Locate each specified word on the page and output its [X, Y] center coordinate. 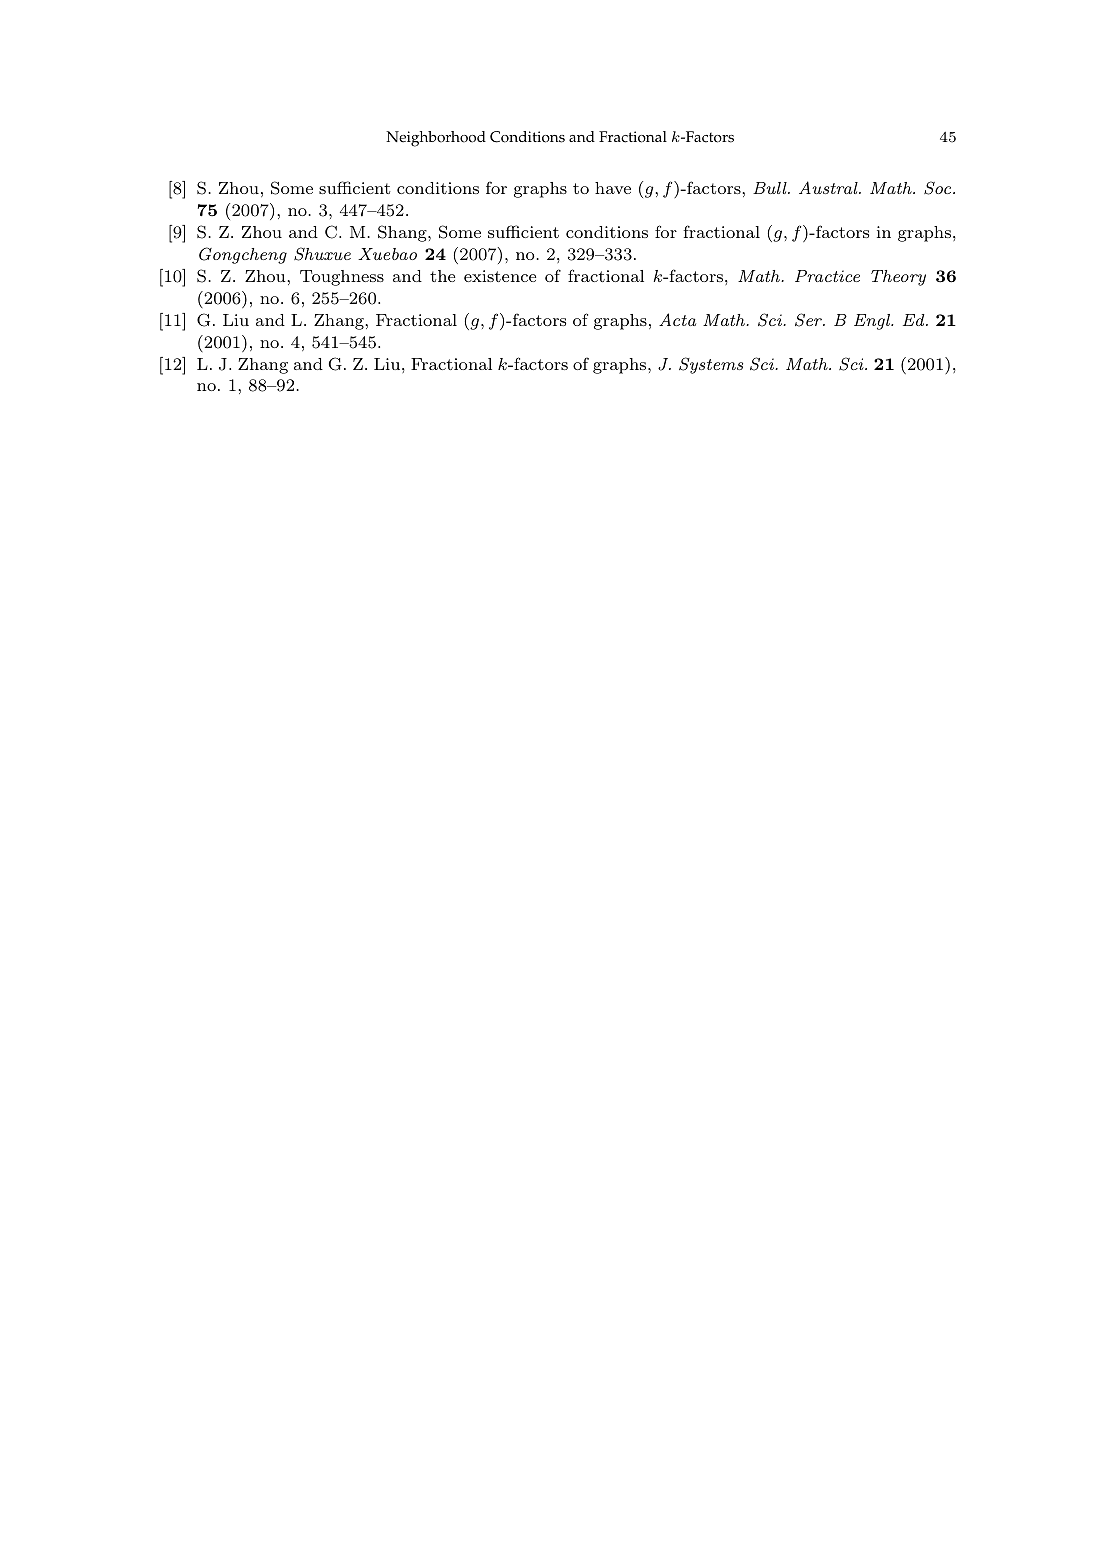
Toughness [342, 278]
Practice [827, 276]
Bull [771, 188]
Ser [809, 320]
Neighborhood [436, 139]
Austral [829, 187]
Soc [939, 188]
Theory [898, 278]
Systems [711, 365]
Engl [873, 322]
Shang [403, 233]
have [613, 188]
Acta [677, 319]
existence [500, 276]
